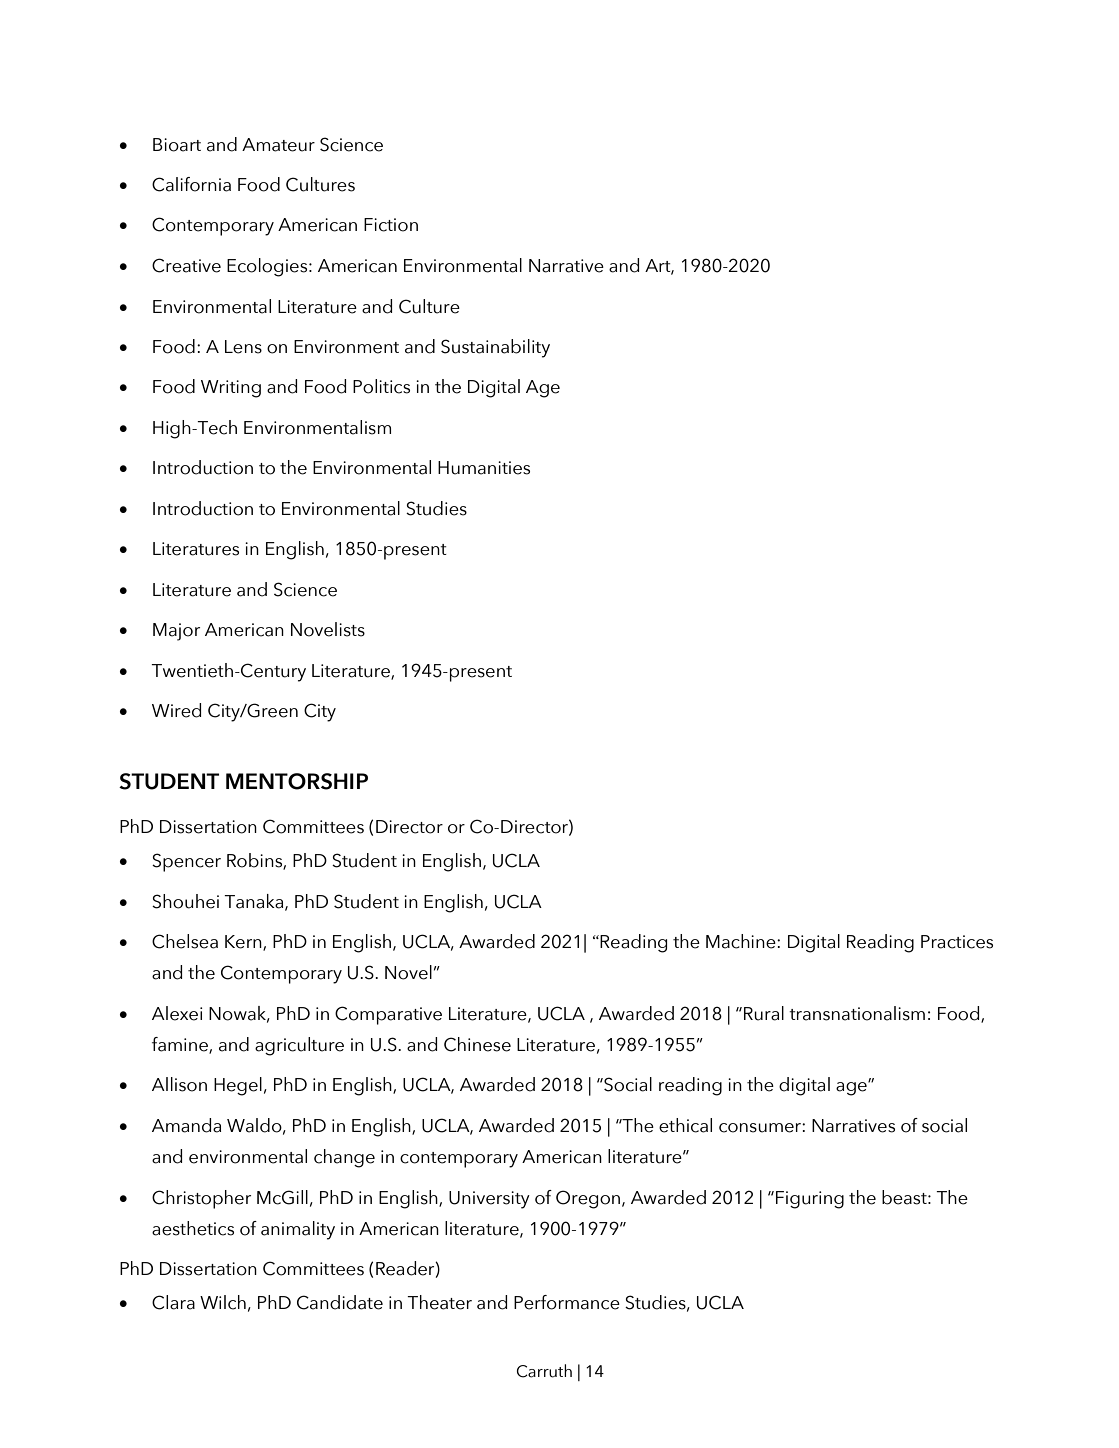 The image size is (1119, 1448). I want to click on Sustainability, so click(495, 348).
